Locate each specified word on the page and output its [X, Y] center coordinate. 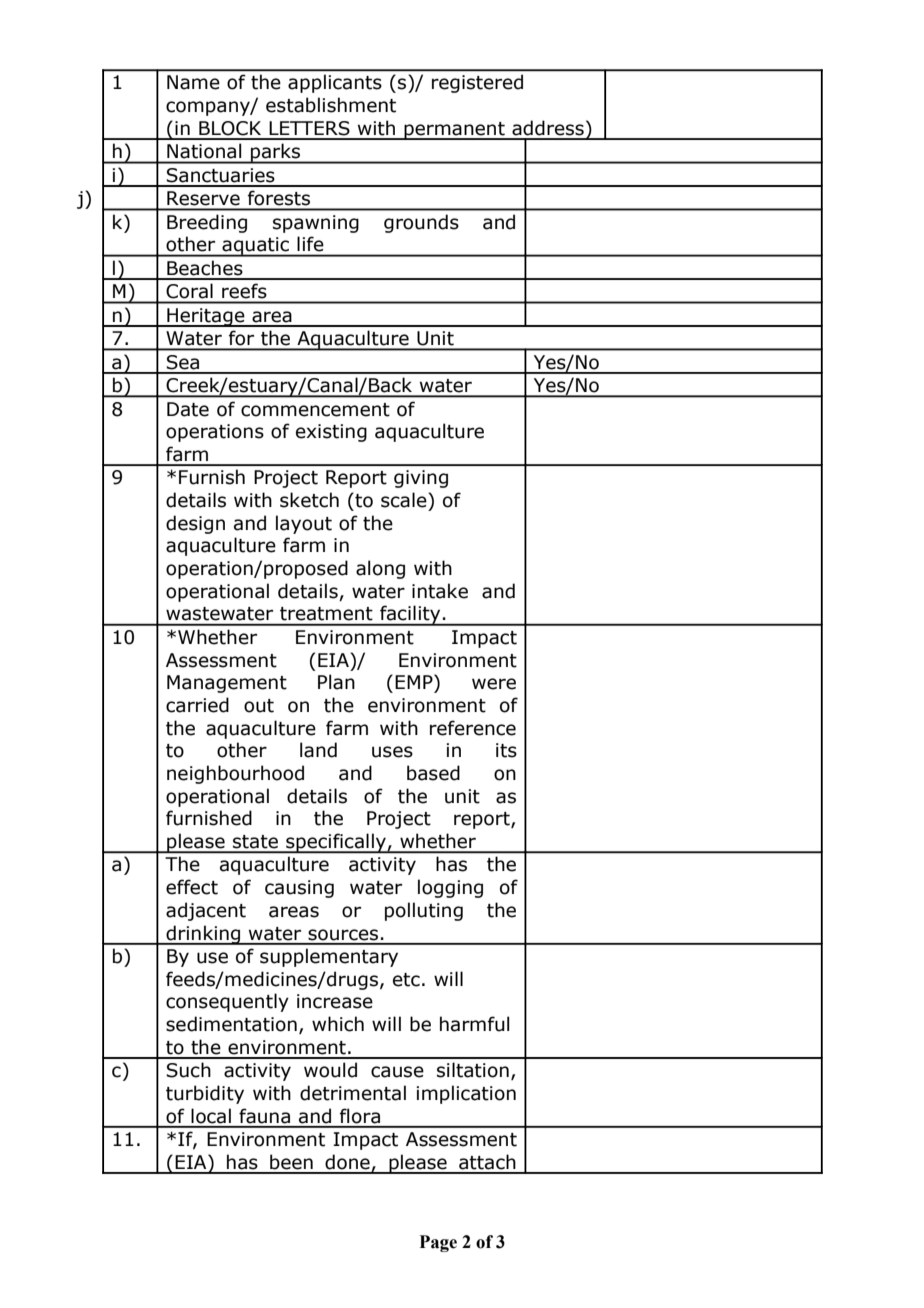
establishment [331, 105]
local [211, 1116]
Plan [336, 682]
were [494, 684]
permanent [454, 131]
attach [487, 1162]
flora [360, 1116]
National [204, 151]
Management [227, 684]
